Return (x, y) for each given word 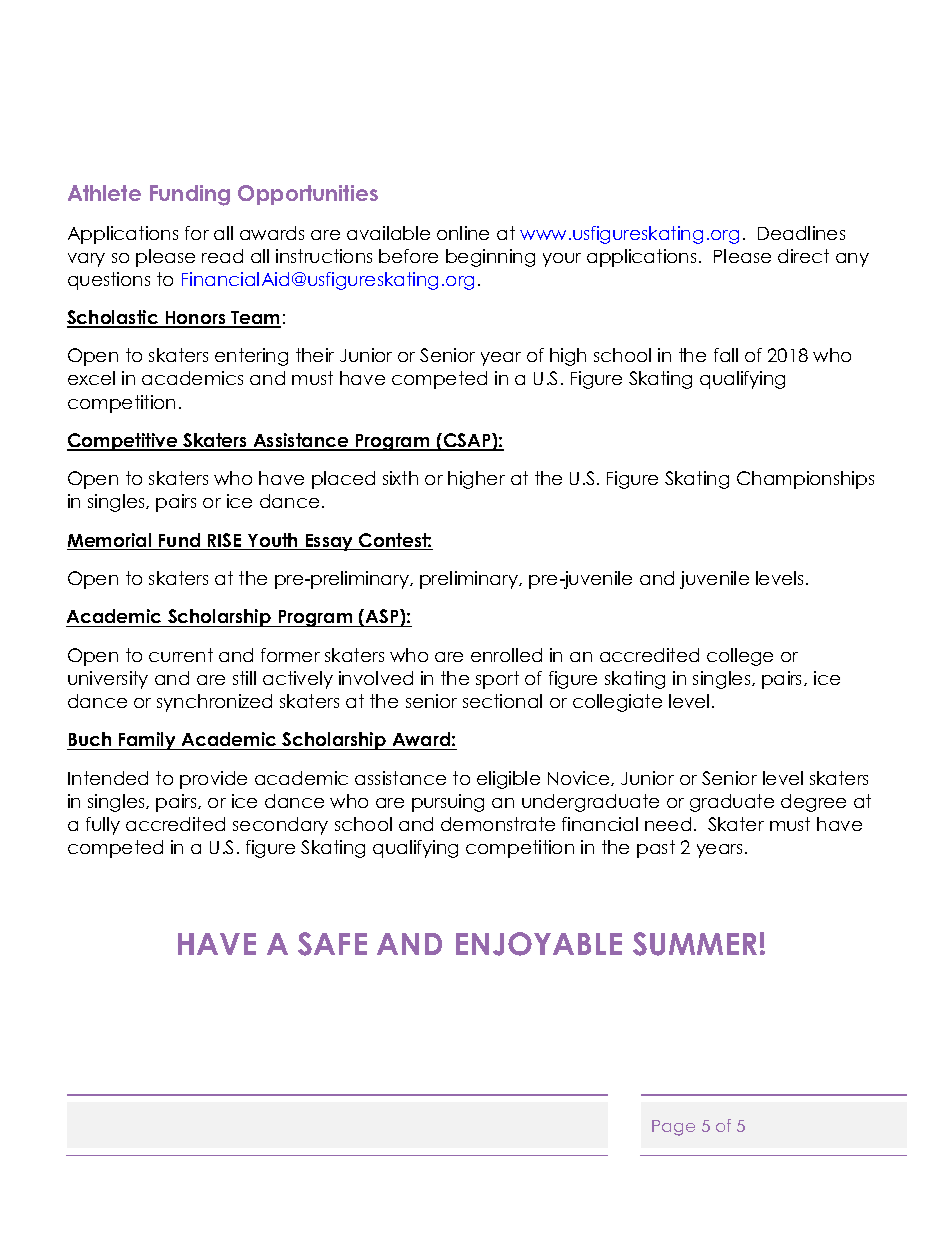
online (463, 233)
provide (213, 780)
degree (813, 803)
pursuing (448, 803)
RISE (225, 541)
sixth (400, 478)
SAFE (332, 944)
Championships (805, 480)
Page (673, 1128)
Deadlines (801, 233)
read (222, 256)
